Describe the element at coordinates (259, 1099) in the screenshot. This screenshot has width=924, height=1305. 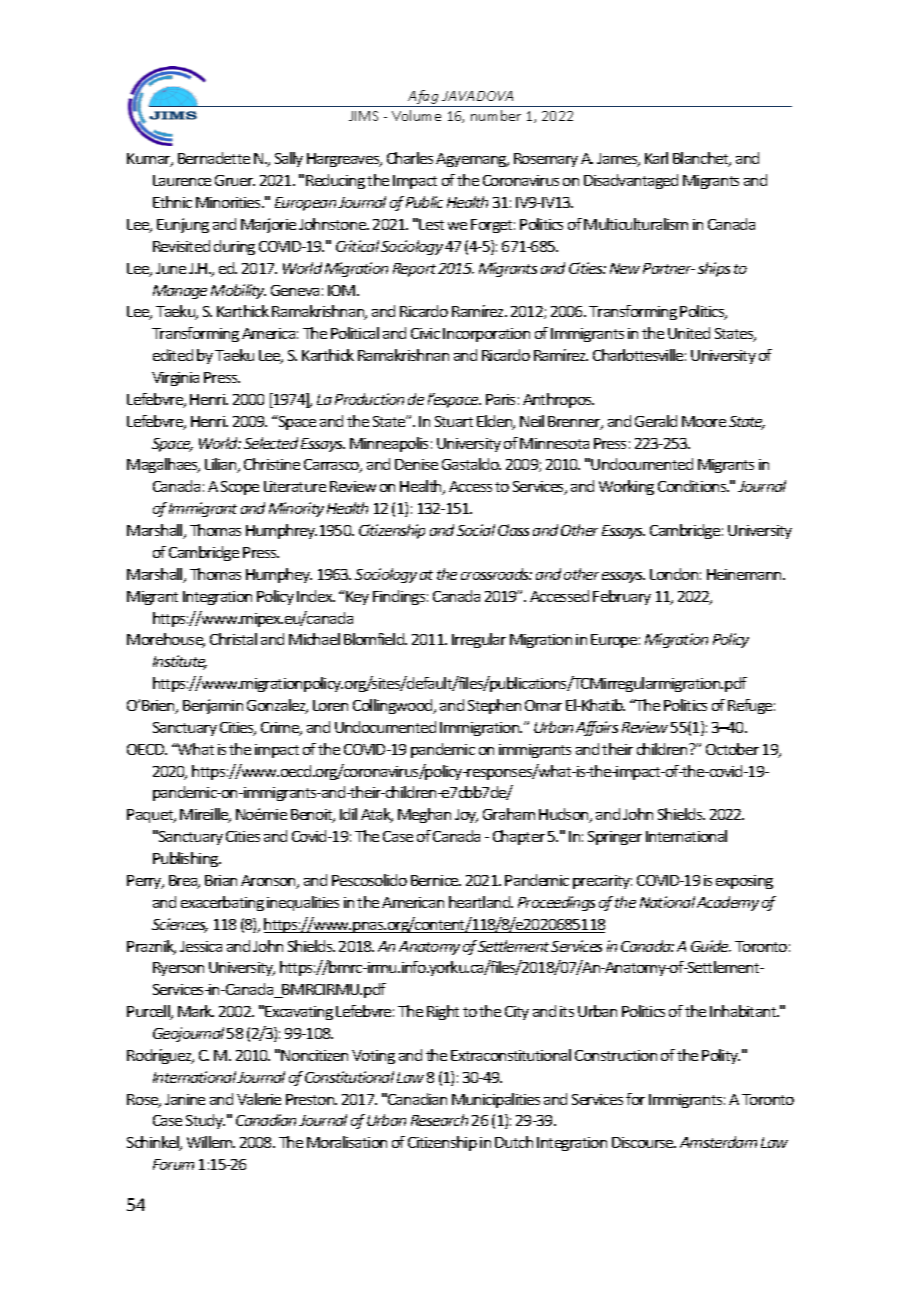
I see `Valerie` at that location.
